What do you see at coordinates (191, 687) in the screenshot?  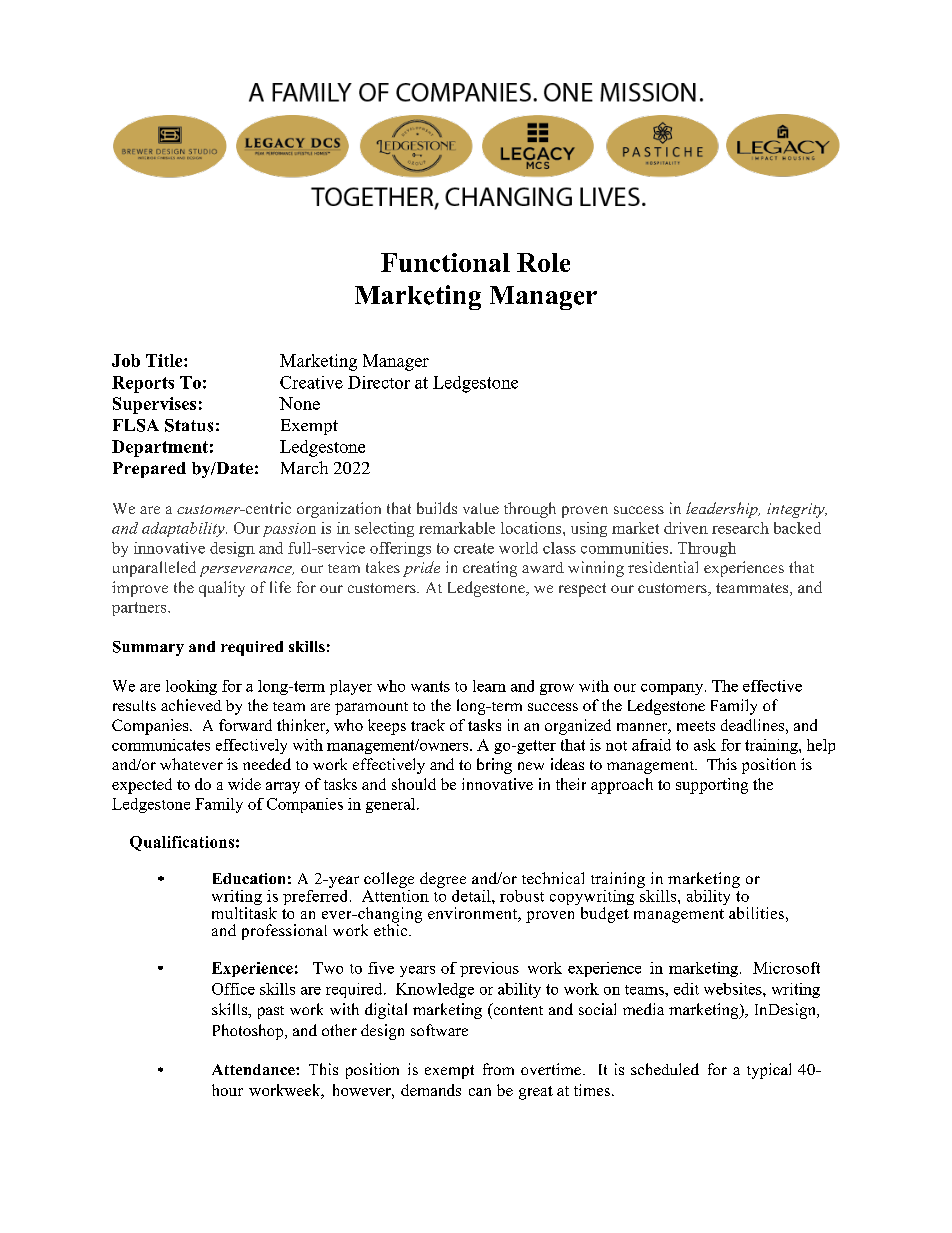 I see `looking` at bounding box center [191, 687].
